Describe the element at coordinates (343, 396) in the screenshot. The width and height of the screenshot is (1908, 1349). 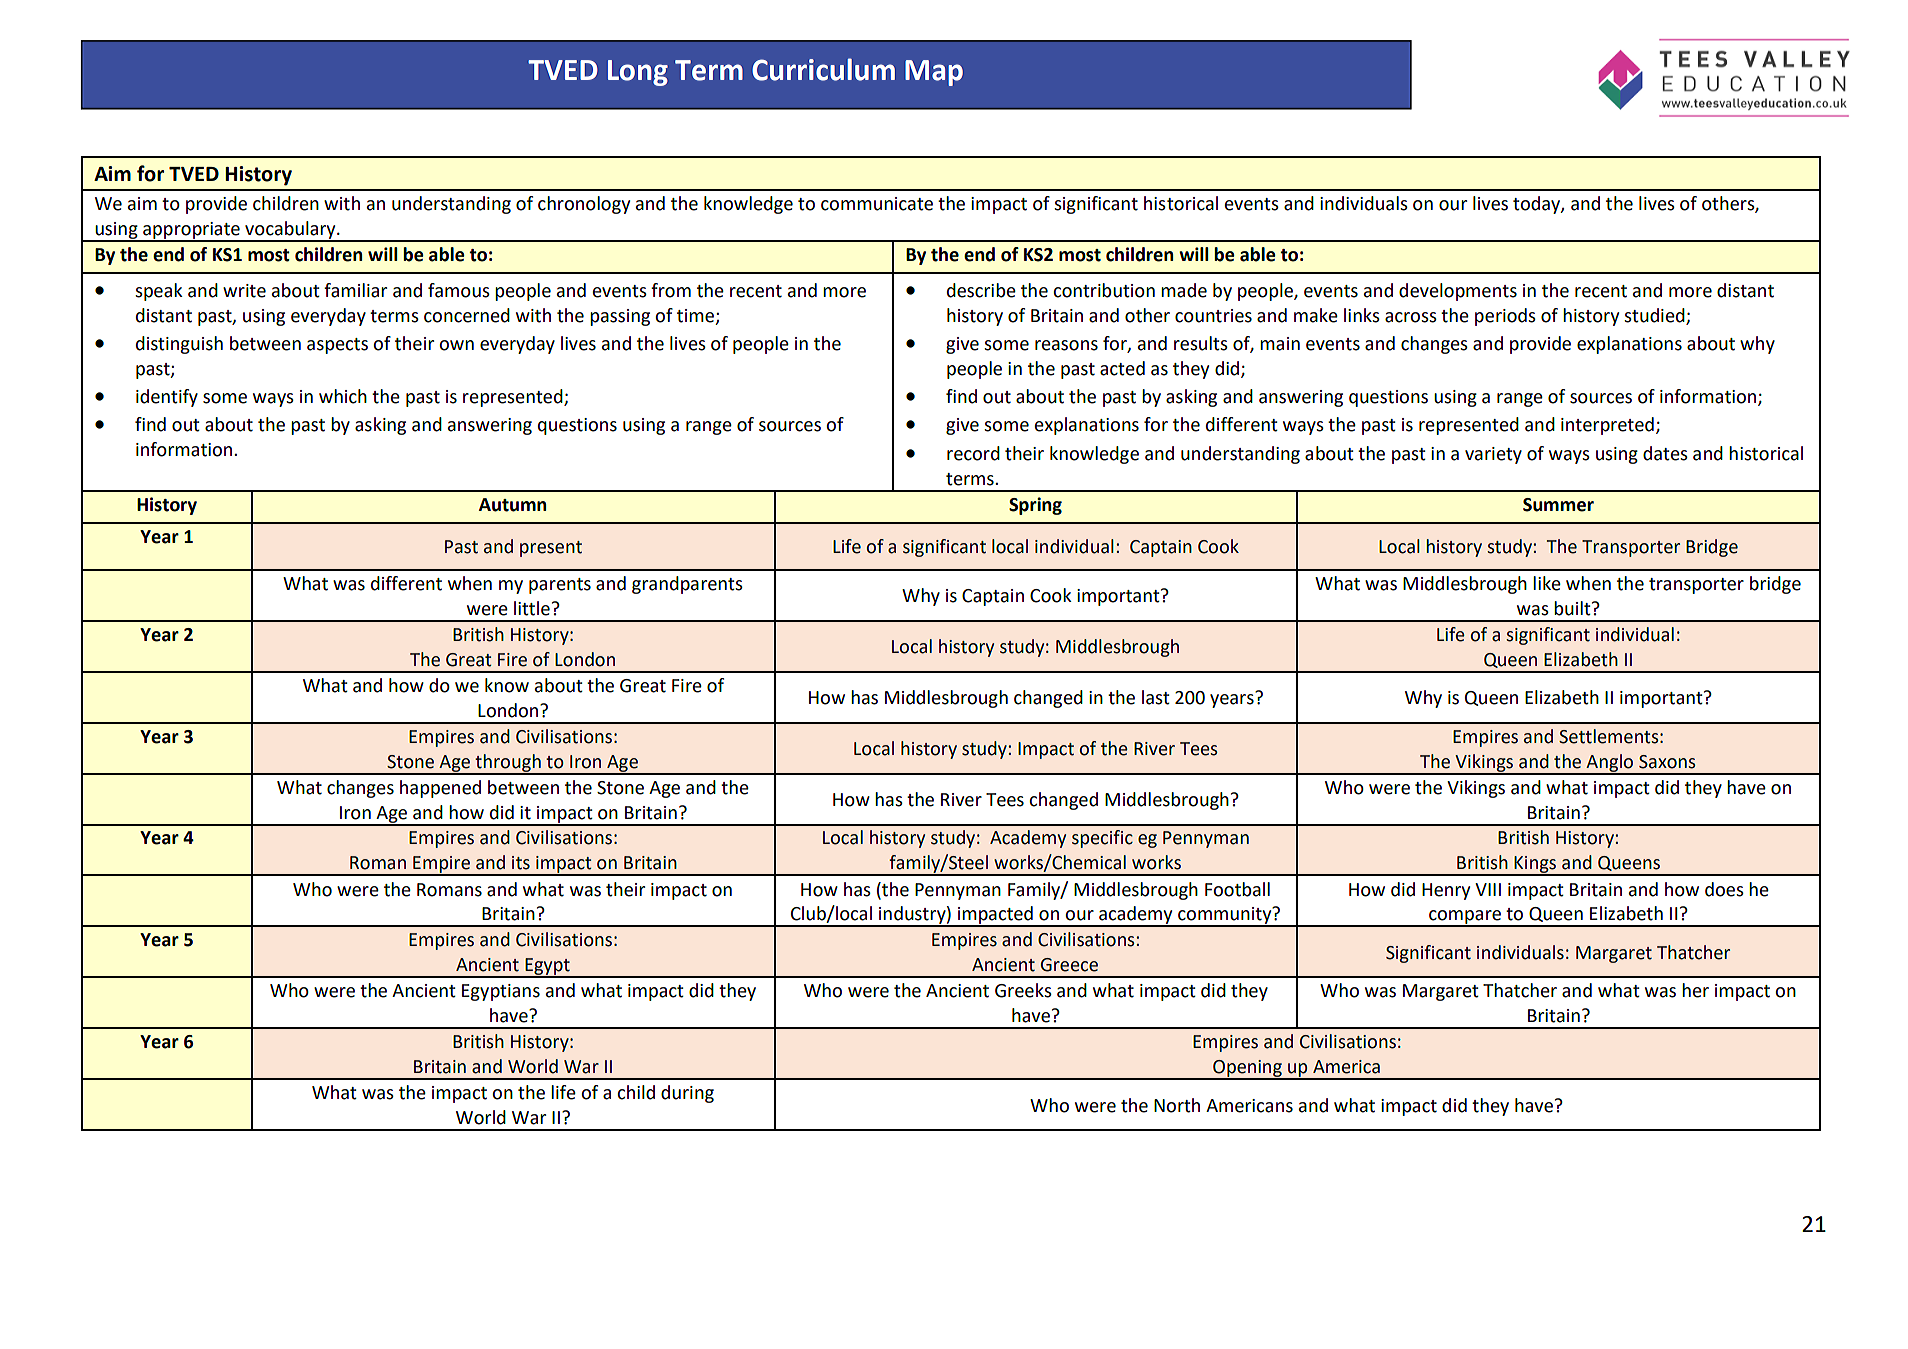
I see `which` at that location.
